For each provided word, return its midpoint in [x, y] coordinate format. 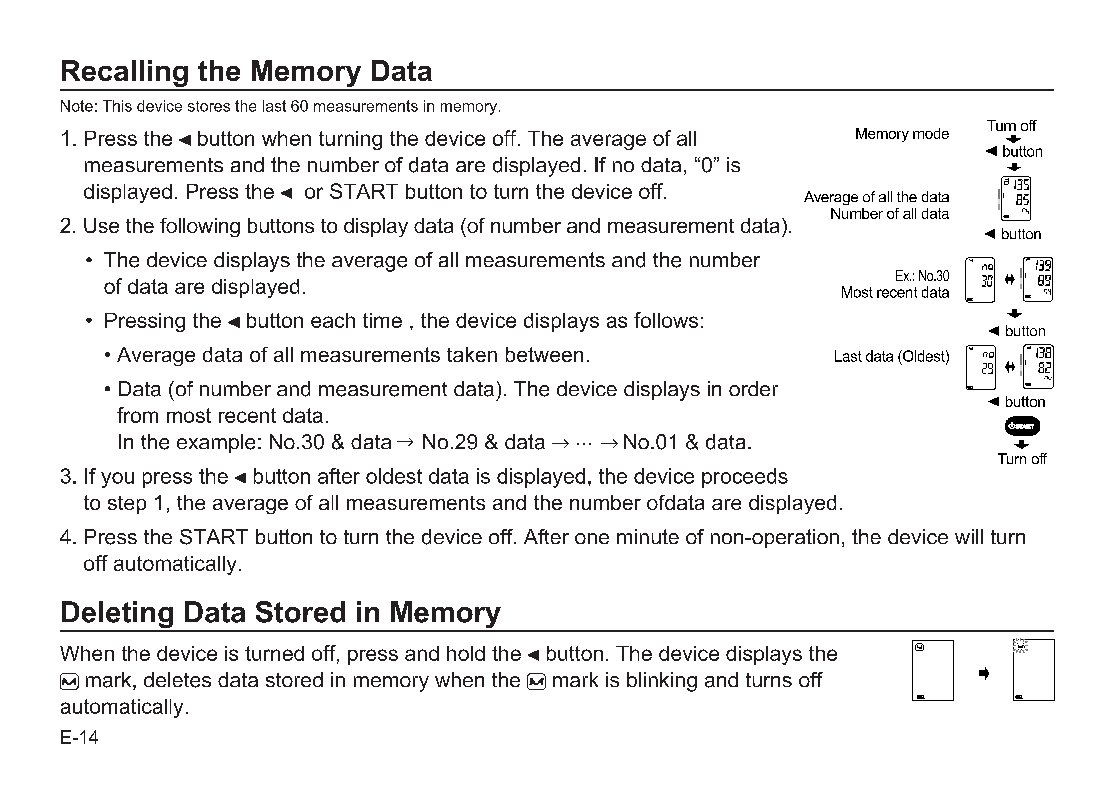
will [969, 536]
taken [472, 354]
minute [648, 536]
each [333, 320]
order [753, 388]
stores [209, 106]
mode [931, 133]
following [200, 227]
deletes [177, 680]
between [544, 354]
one [592, 538]
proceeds [745, 478]
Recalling [125, 75]
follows [666, 320]
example [216, 443]
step [127, 505]
